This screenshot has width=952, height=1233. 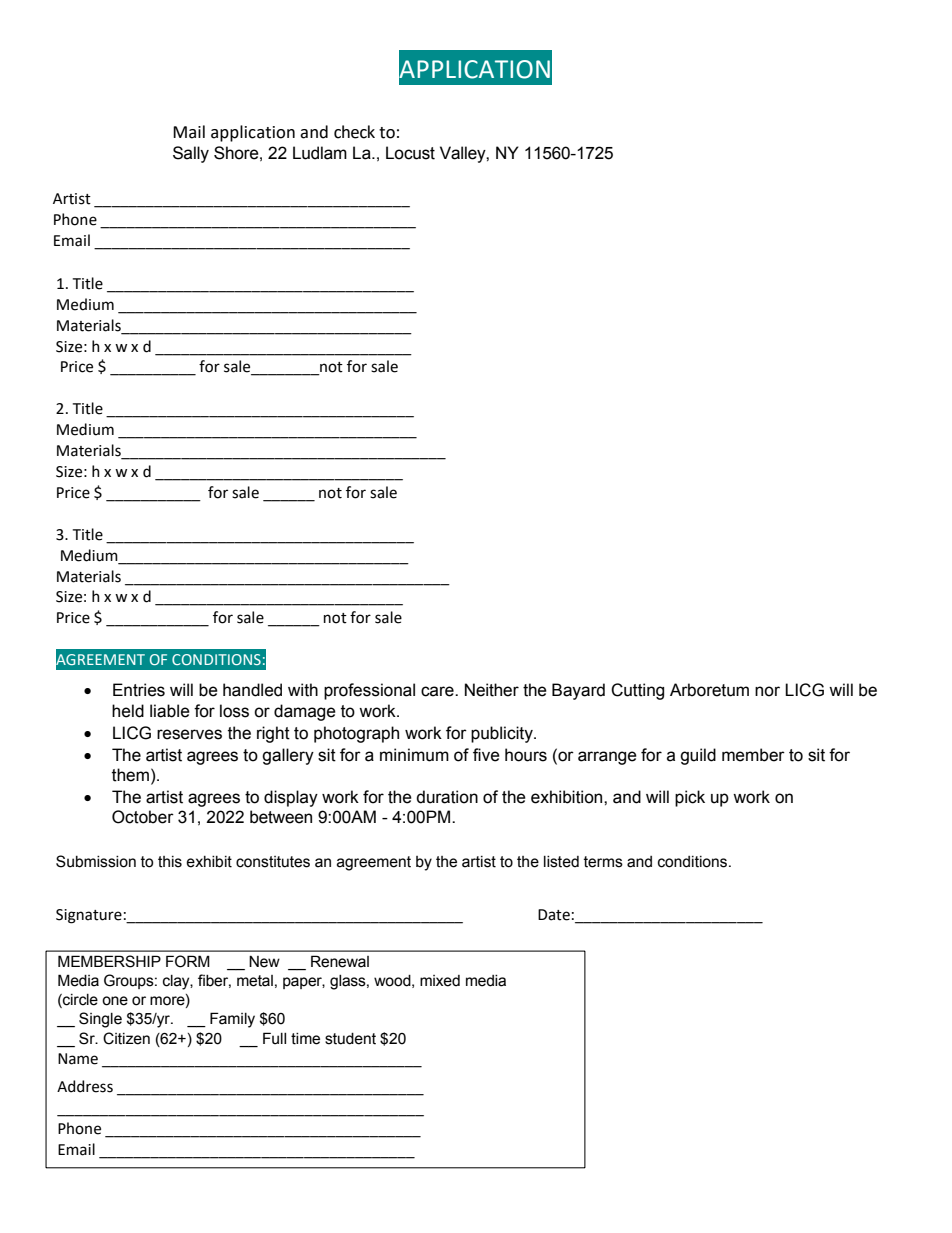 I want to click on Entries, so click(x=139, y=690).
